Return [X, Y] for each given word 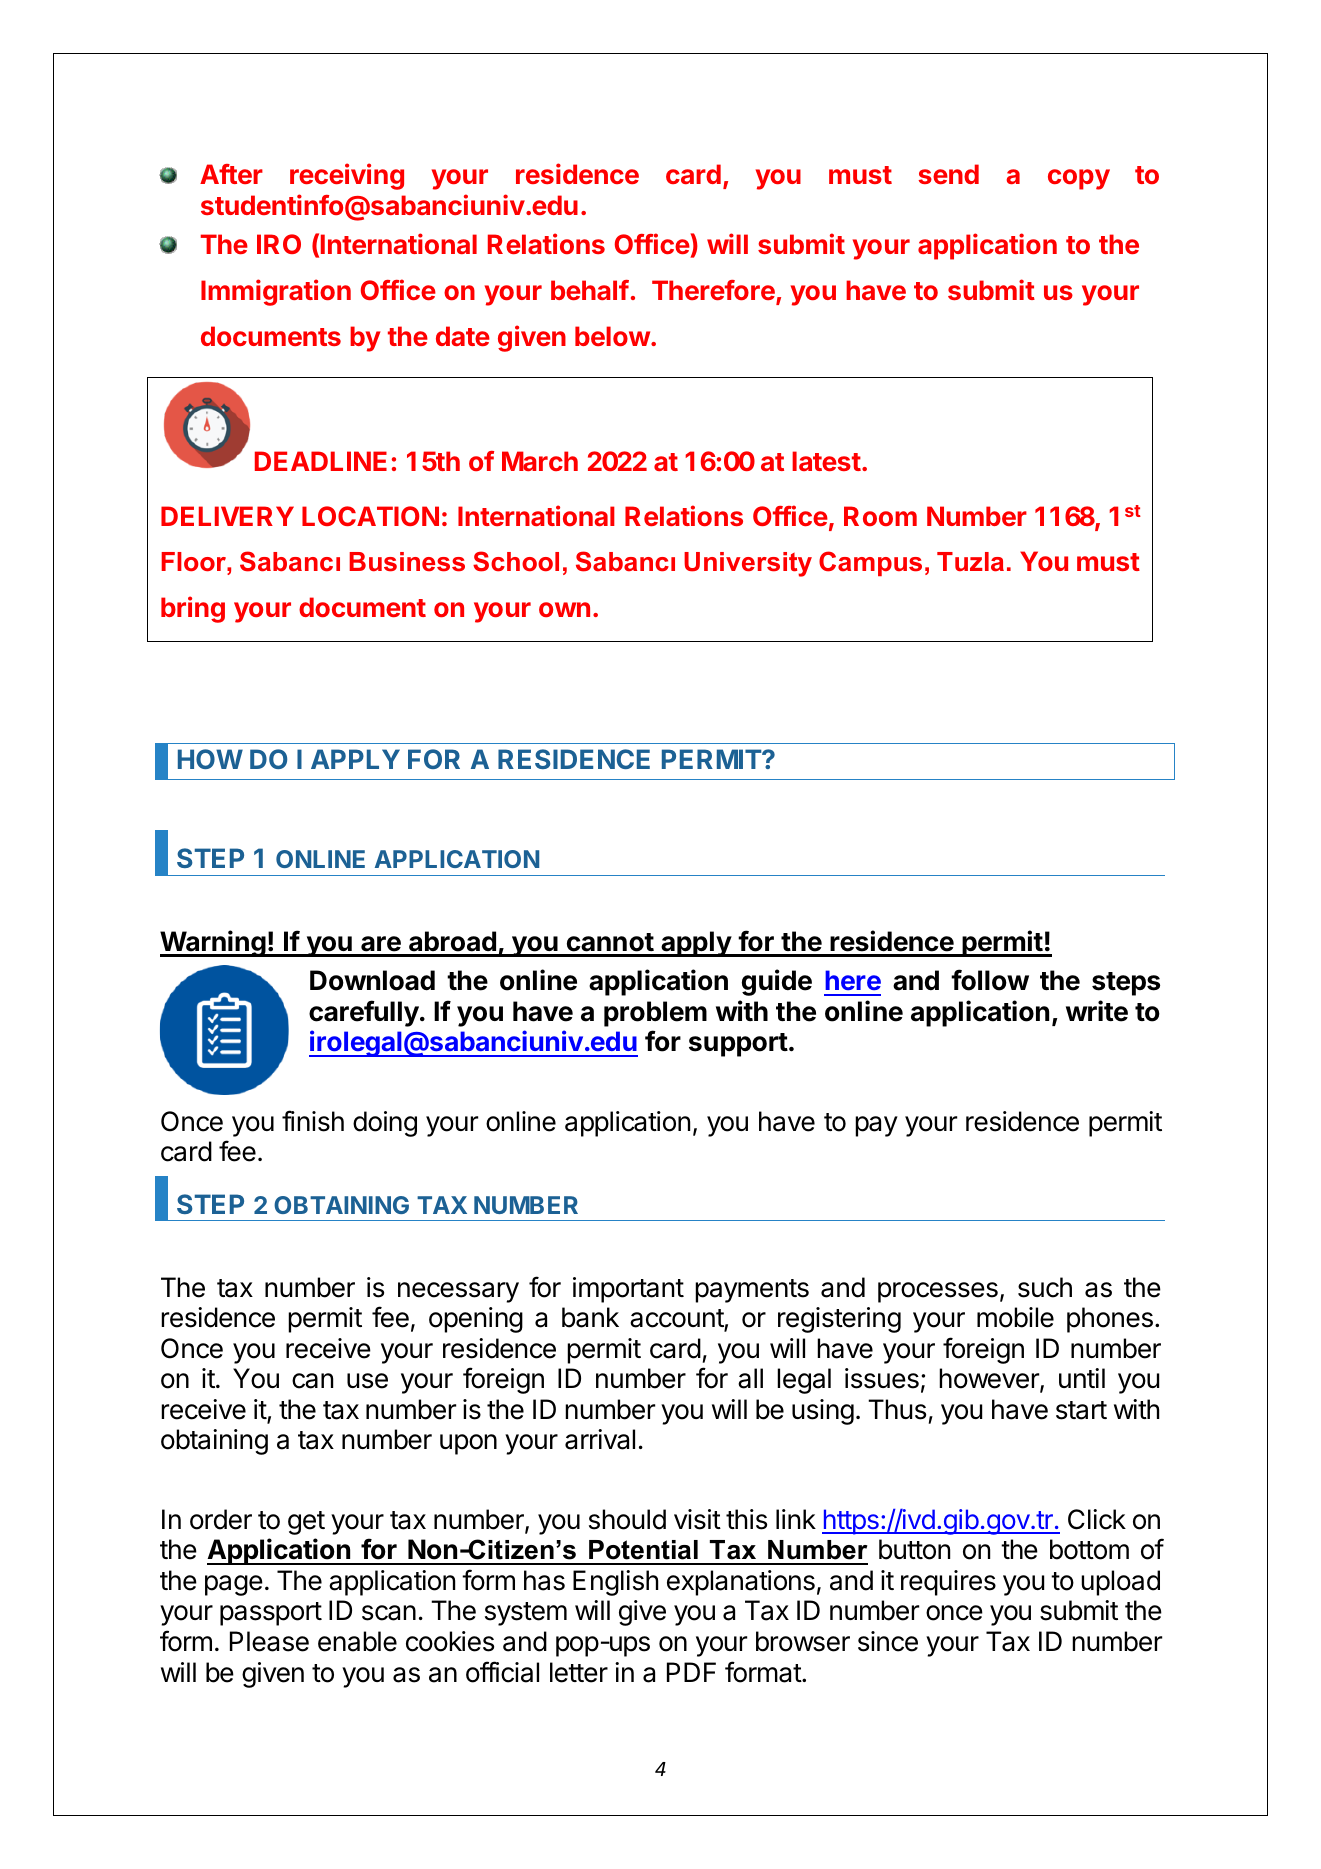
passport [271, 1614]
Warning [214, 943]
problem [655, 1014]
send [948, 174]
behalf [590, 290]
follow [990, 980]
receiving [347, 176]
